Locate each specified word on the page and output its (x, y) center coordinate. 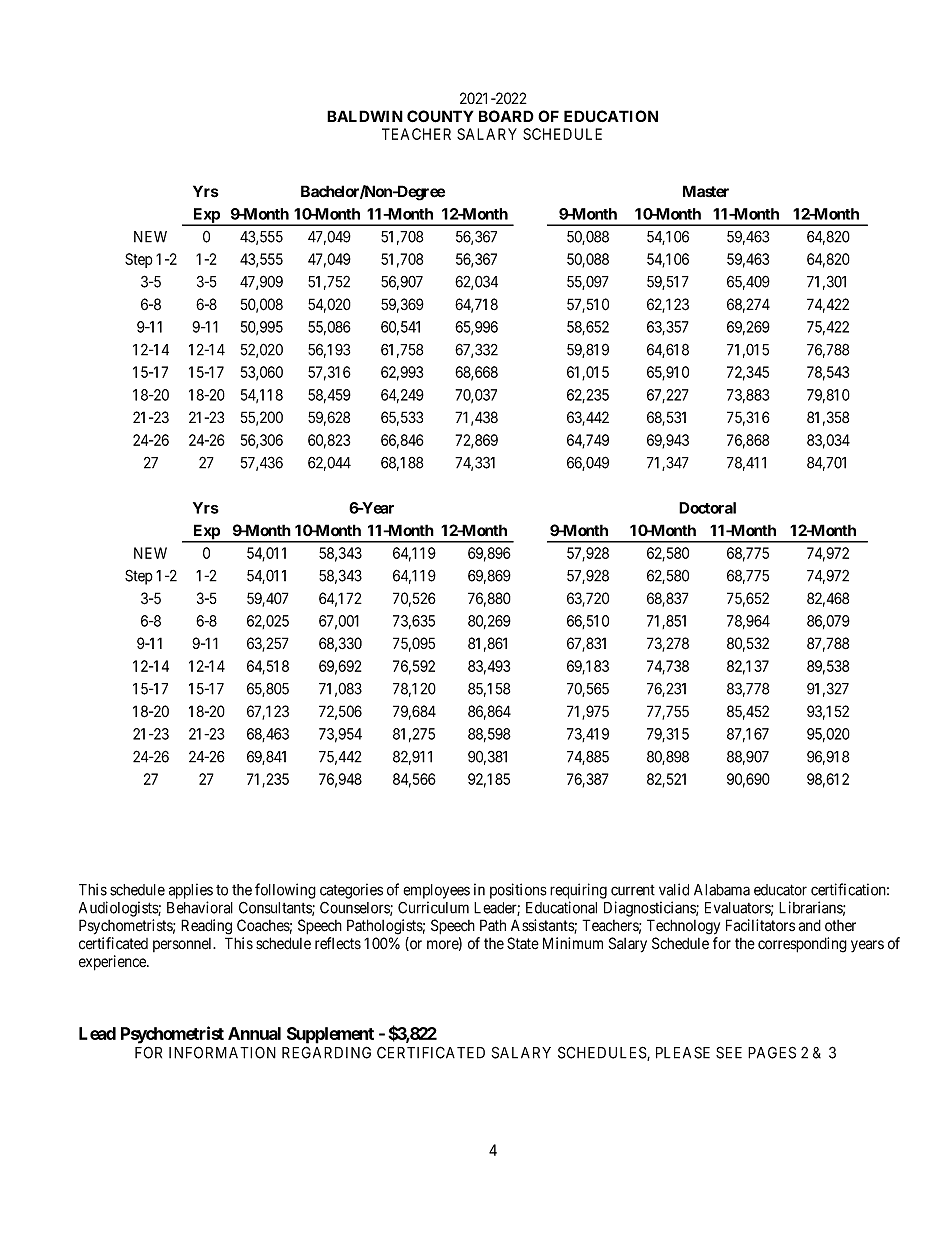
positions (518, 891)
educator (780, 890)
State (523, 943)
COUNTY (440, 116)
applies (191, 891)
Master (706, 191)
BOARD (506, 116)
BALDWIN (365, 116)
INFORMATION (222, 1052)
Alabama (722, 890)
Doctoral (707, 508)
